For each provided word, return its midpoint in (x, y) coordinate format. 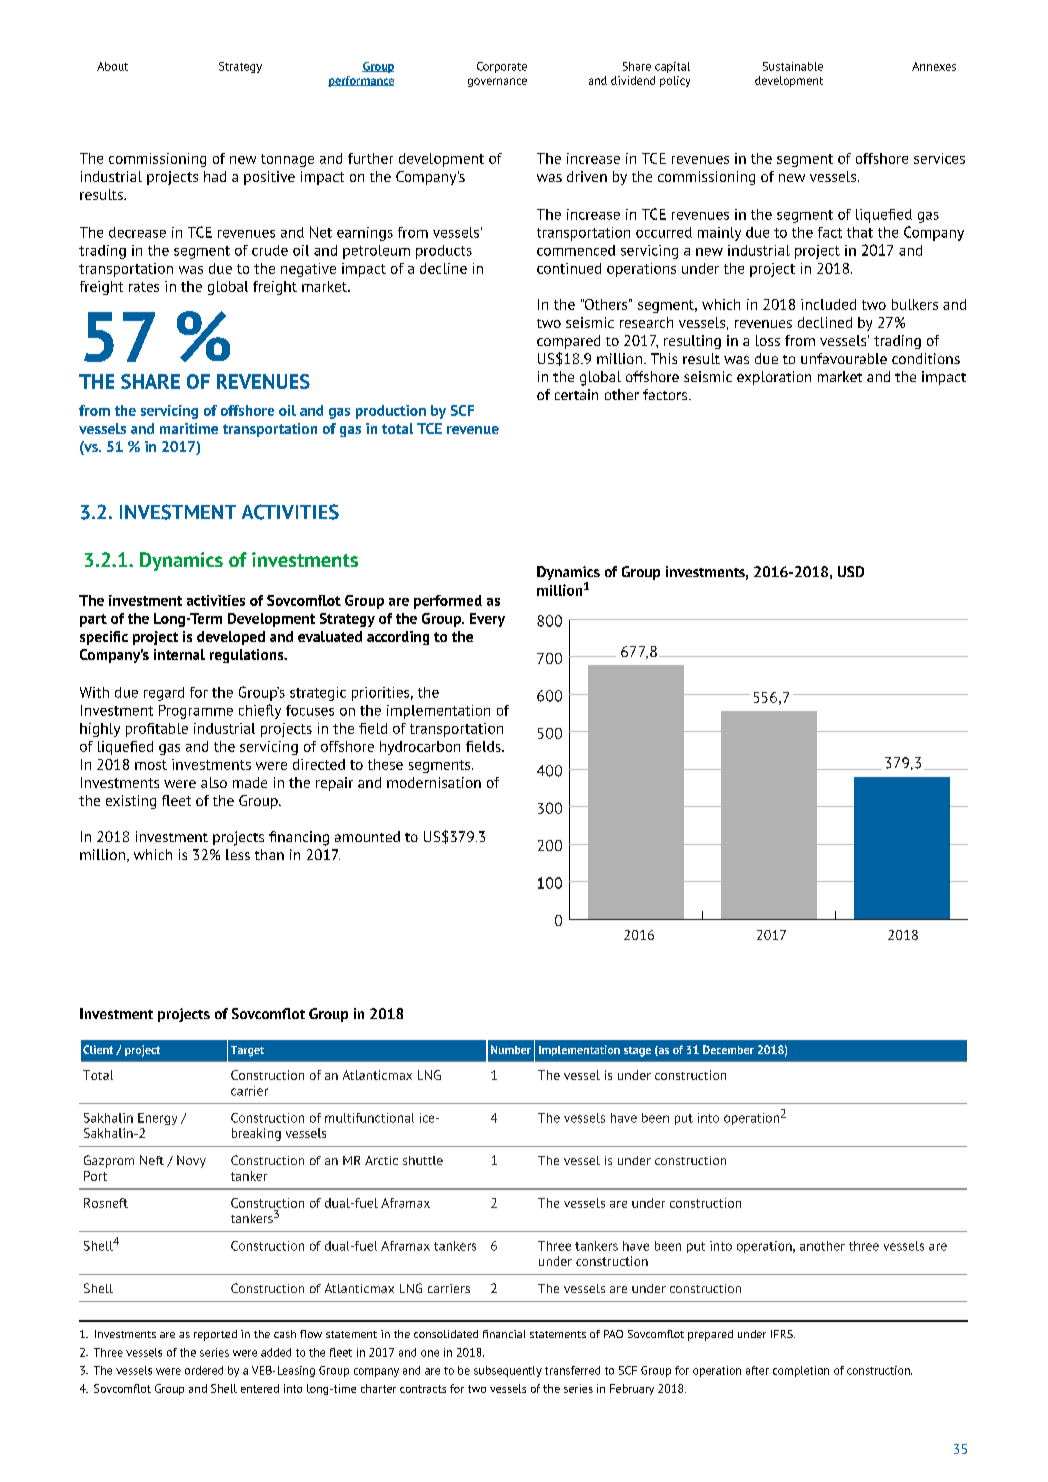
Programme (196, 712)
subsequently (508, 1371)
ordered (204, 1370)
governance (497, 82)
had (215, 176)
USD (851, 571)
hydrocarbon (420, 748)
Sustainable (793, 66)
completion (801, 1371)
